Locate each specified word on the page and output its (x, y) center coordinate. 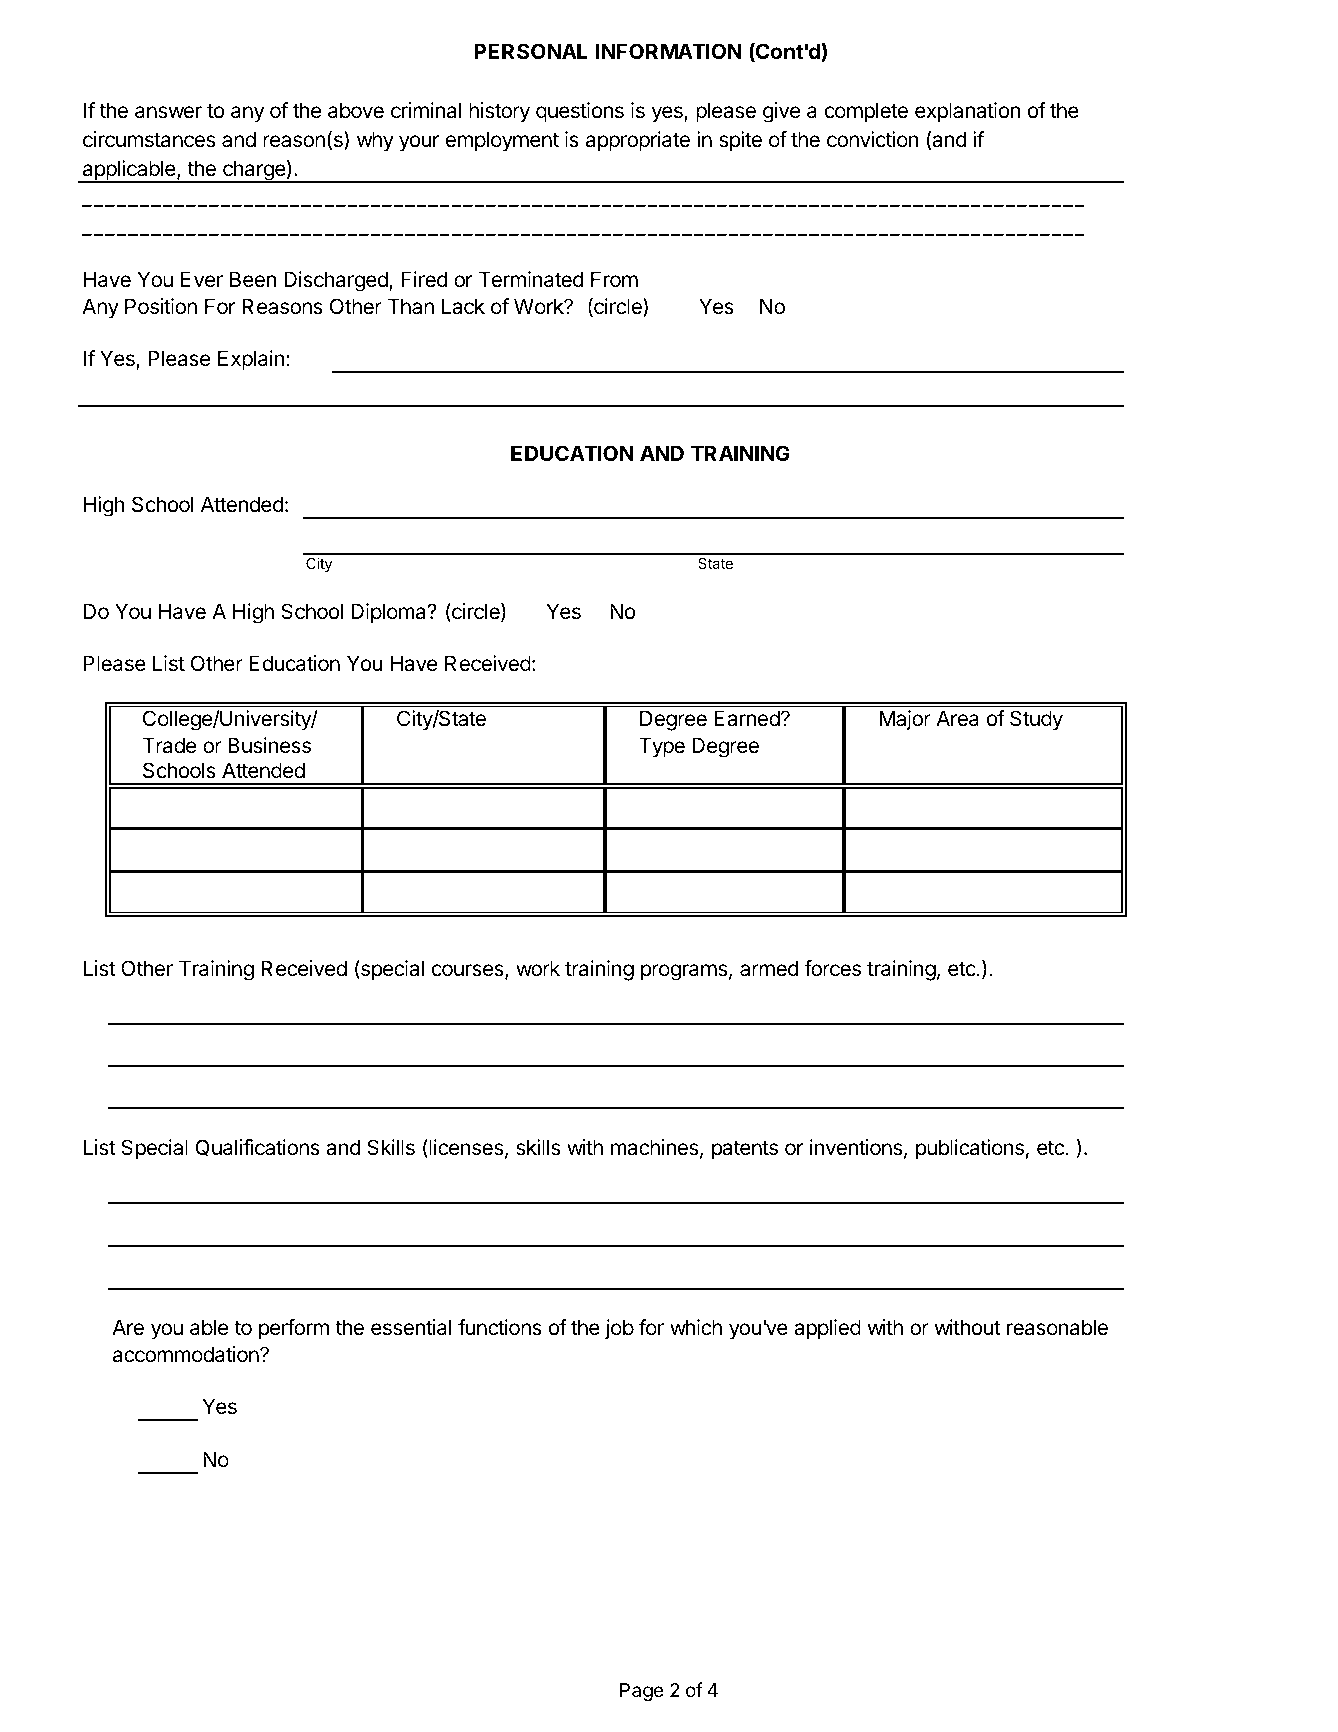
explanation (967, 112)
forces (832, 968)
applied (827, 1329)
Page (642, 1692)
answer (168, 112)
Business (269, 745)
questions (580, 112)
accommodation (187, 1354)
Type (662, 747)
